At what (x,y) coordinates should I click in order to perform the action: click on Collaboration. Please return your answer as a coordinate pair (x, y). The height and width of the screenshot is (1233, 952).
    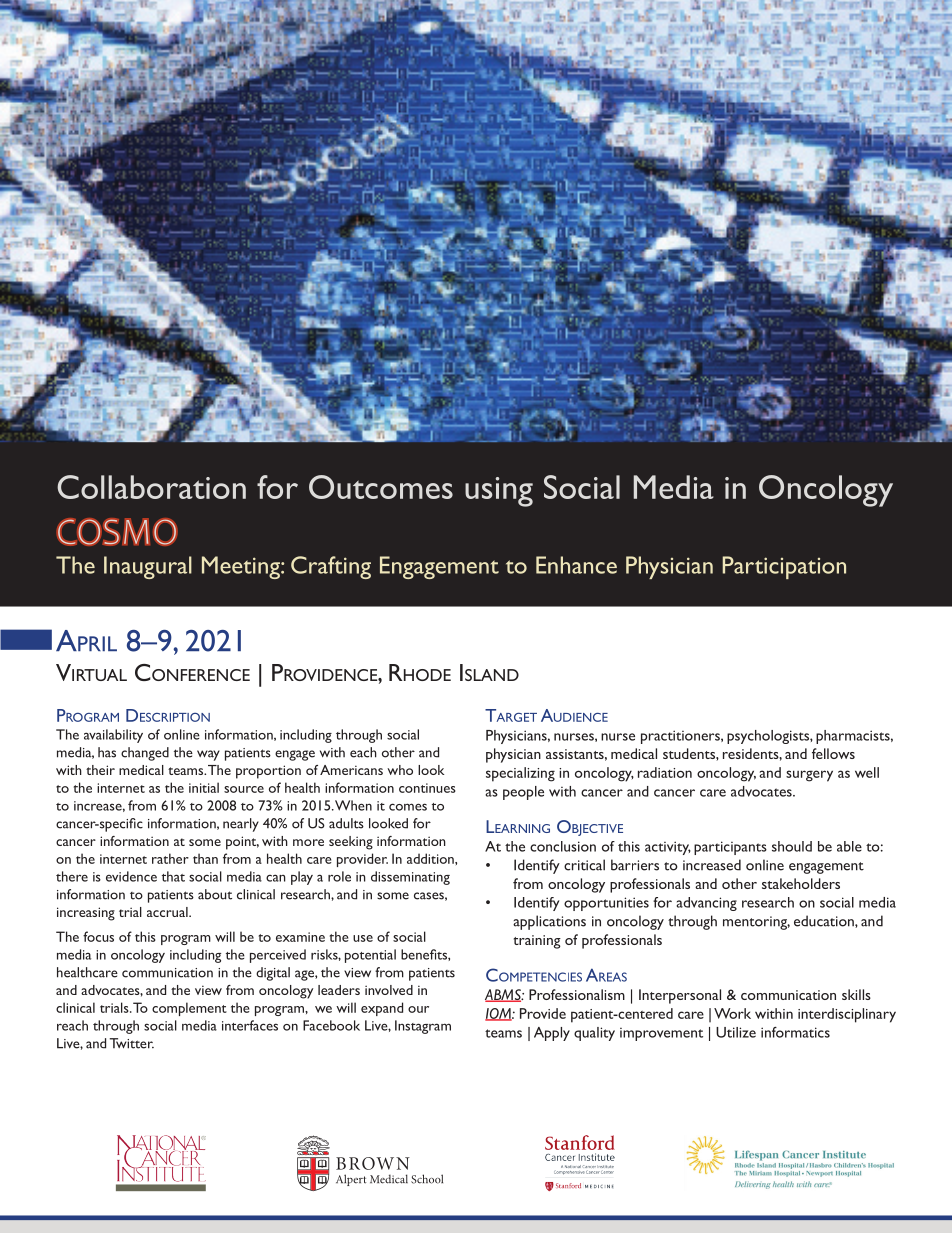
    Looking at the image, I should click on (151, 487).
